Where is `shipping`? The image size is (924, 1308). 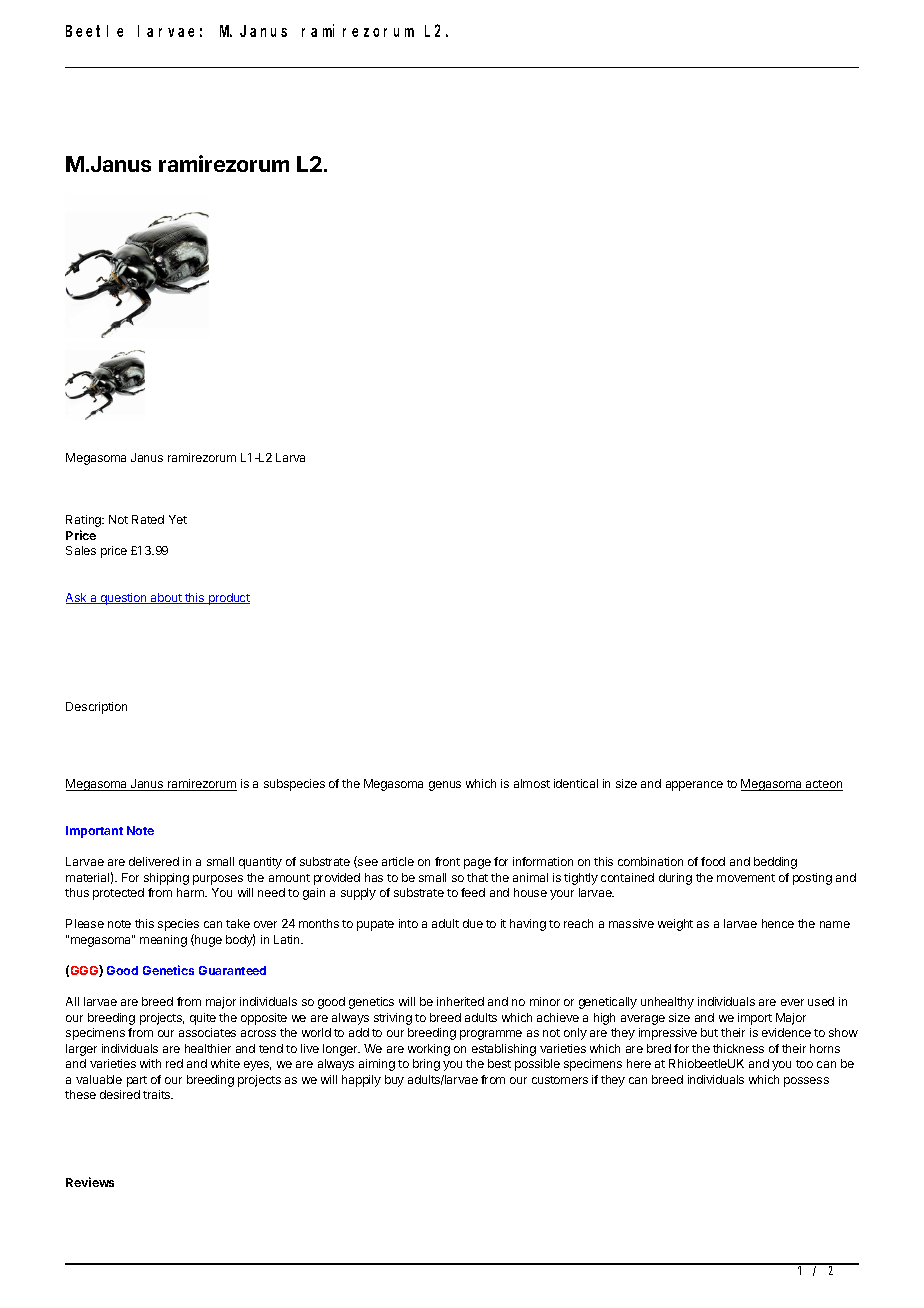
shipping is located at coordinates (166, 879).
